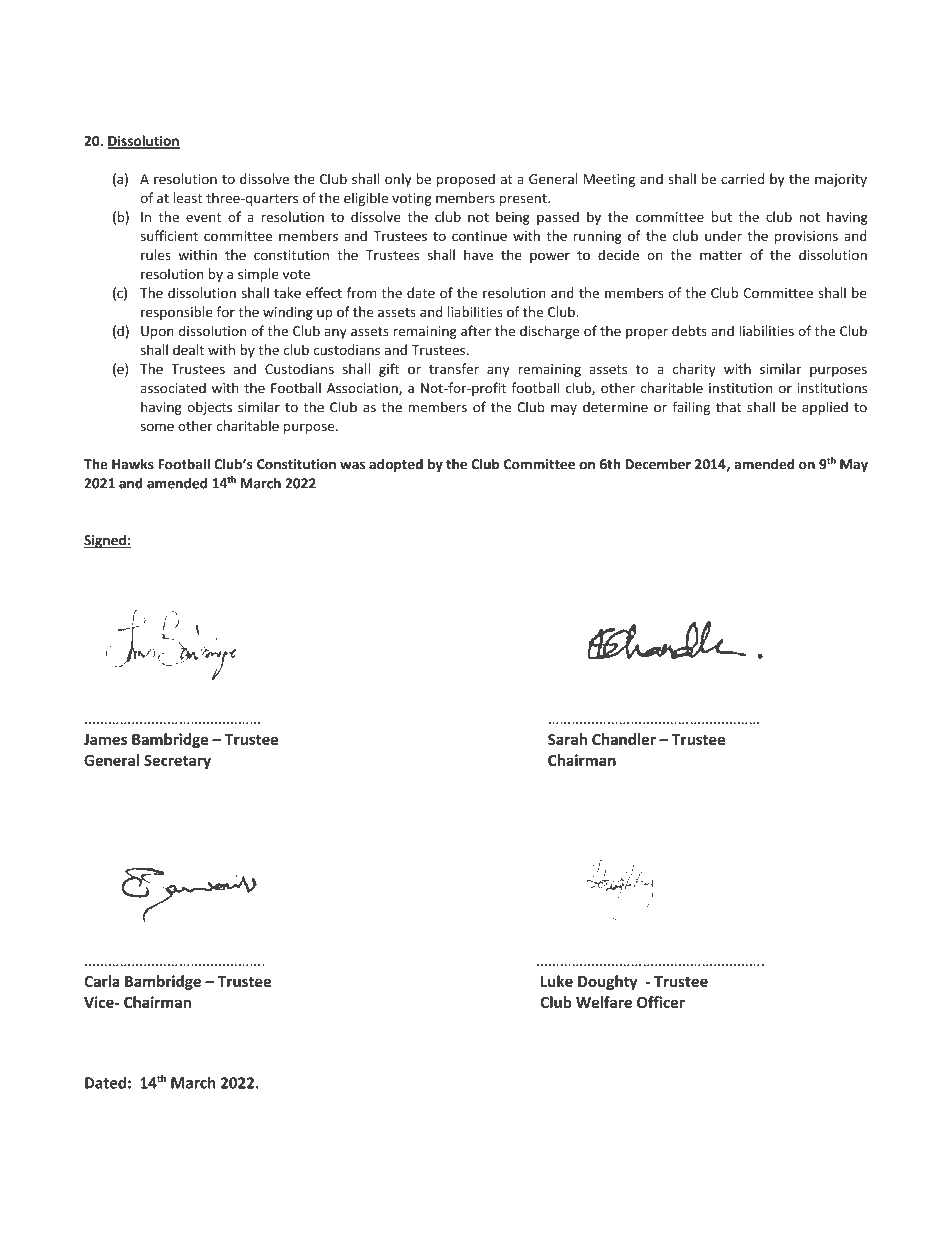  Describe the element at coordinates (658, 464) in the image. I see `December` at that location.
